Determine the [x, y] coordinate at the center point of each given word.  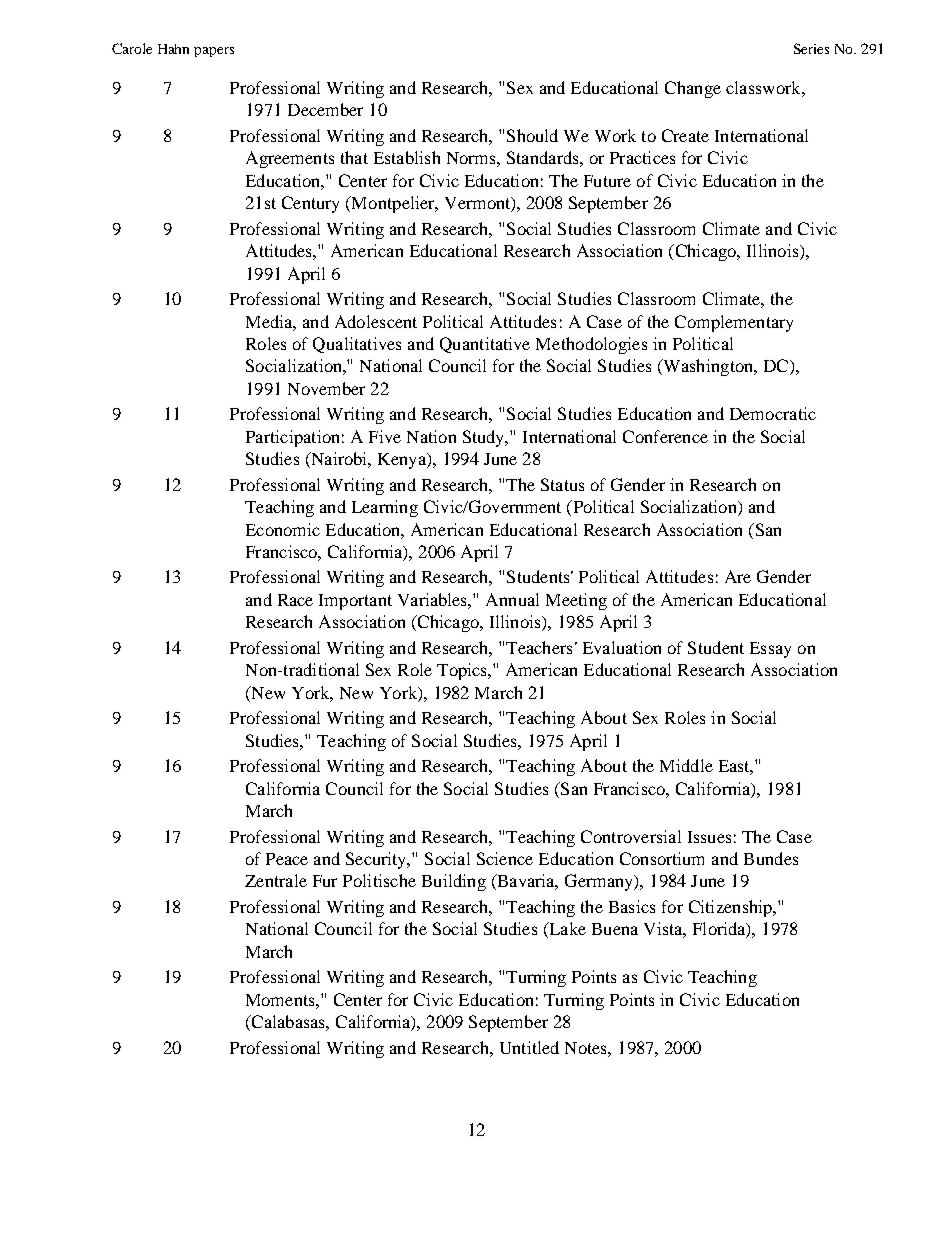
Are [738, 576]
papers [214, 52]
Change [693, 89]
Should [532, 135]
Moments [281, 1000]
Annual [512, 599]
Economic [283, 529]
